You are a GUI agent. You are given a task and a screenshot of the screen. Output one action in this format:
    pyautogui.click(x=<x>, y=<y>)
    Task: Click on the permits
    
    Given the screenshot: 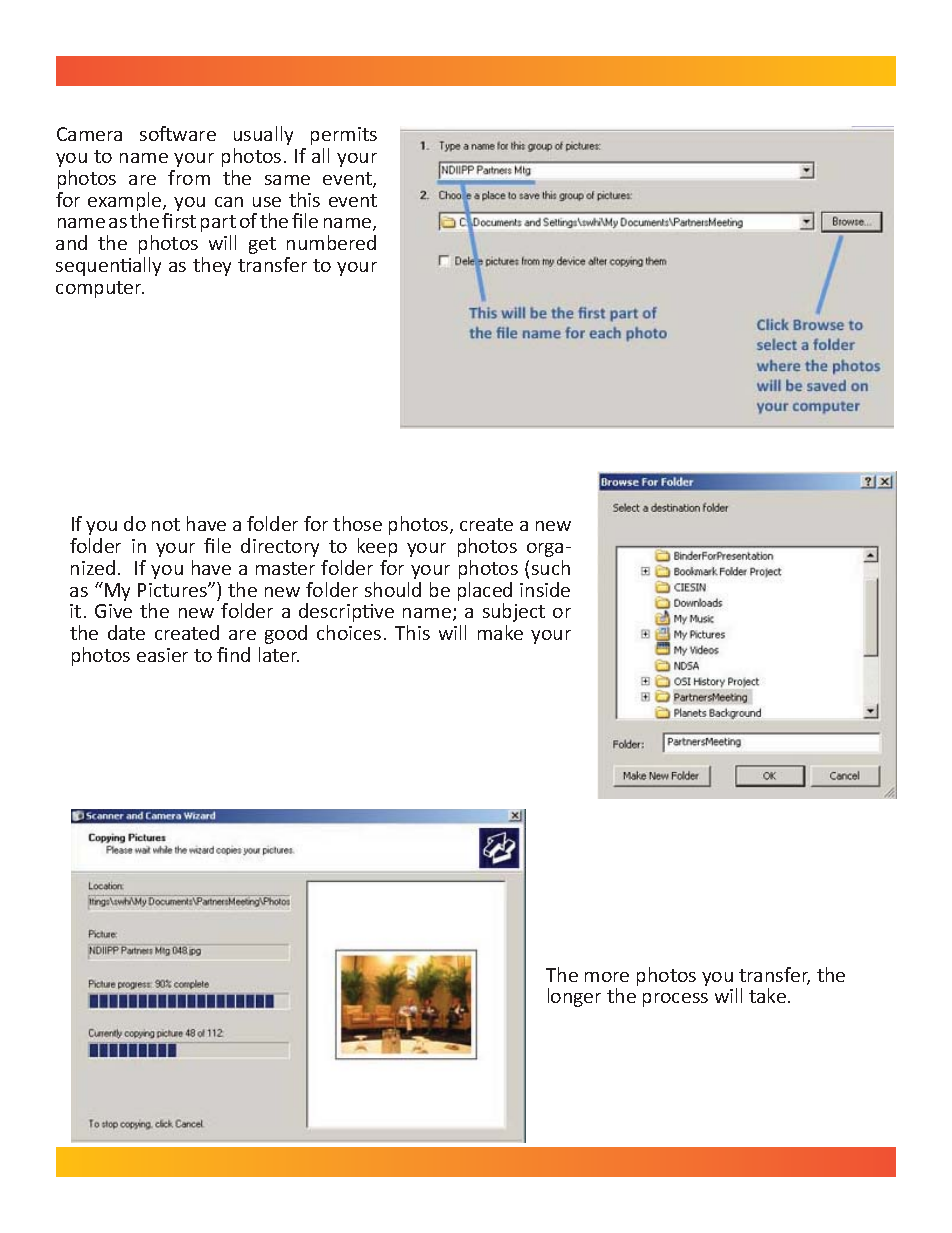 What is the action you would take?
    pyautogui.click(x=344, y=136)
